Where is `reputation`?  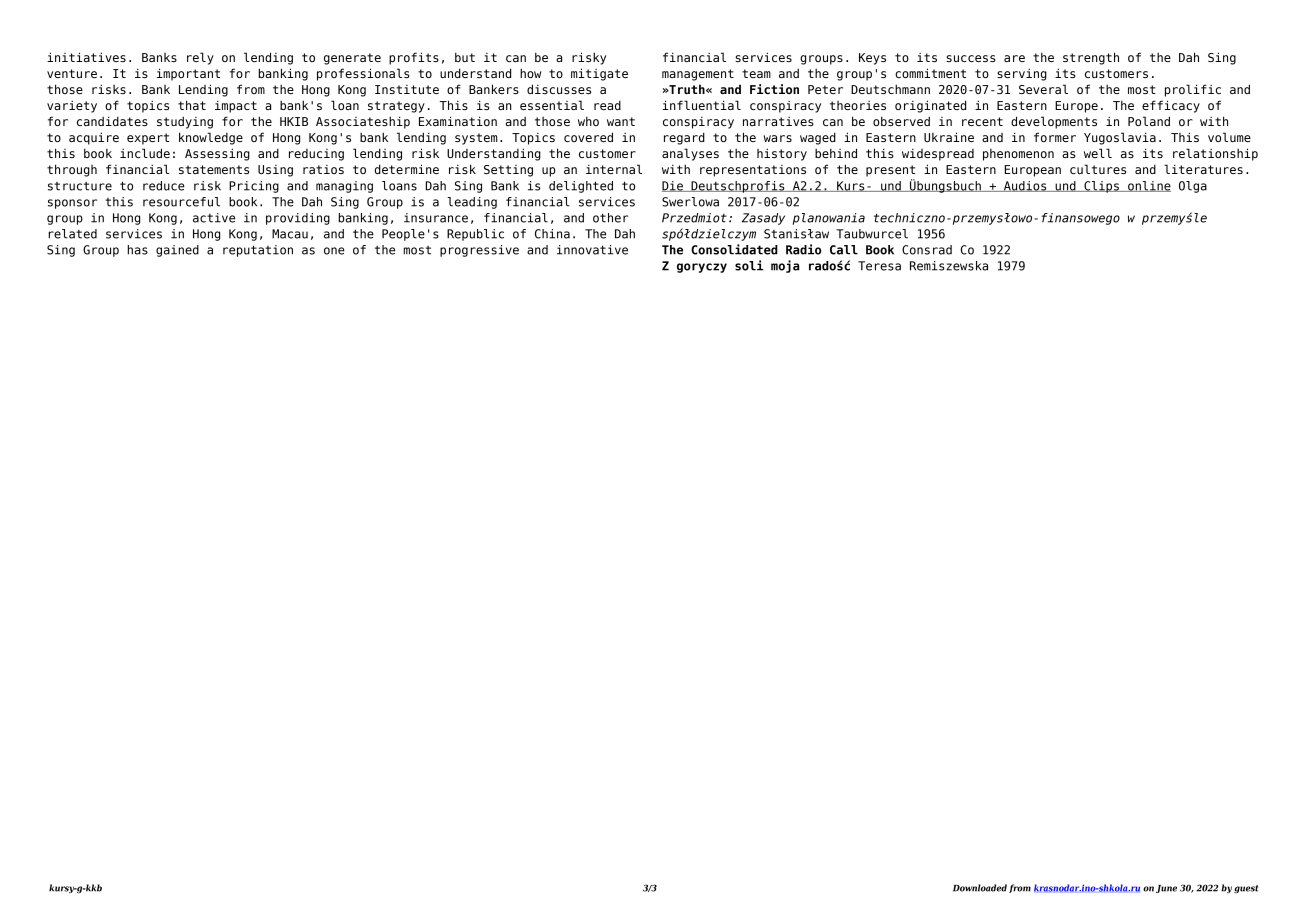 reputation is located at coordinates (258, 251).
